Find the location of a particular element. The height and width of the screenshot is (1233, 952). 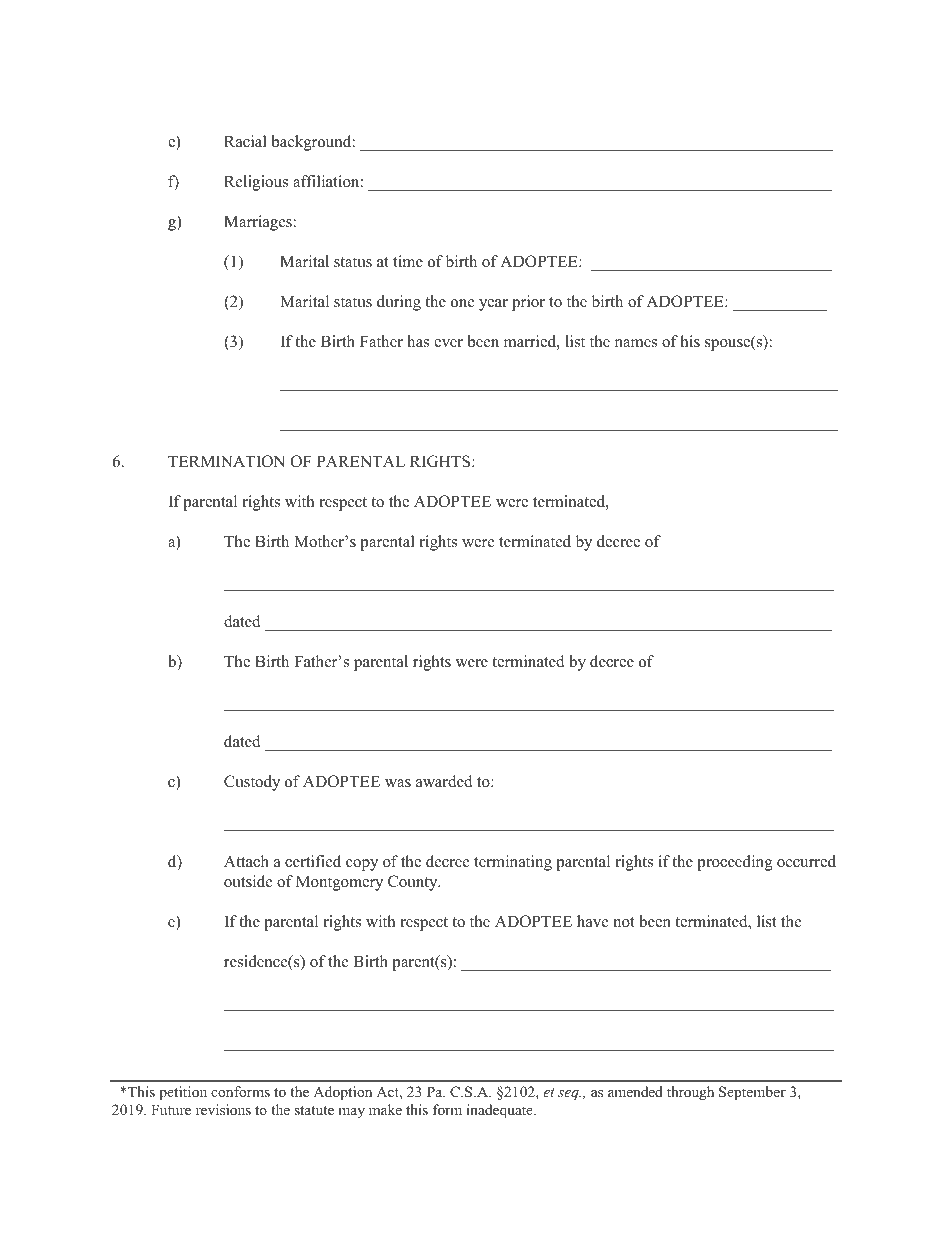

TERMINATION is located at coordinates (226, 461).
